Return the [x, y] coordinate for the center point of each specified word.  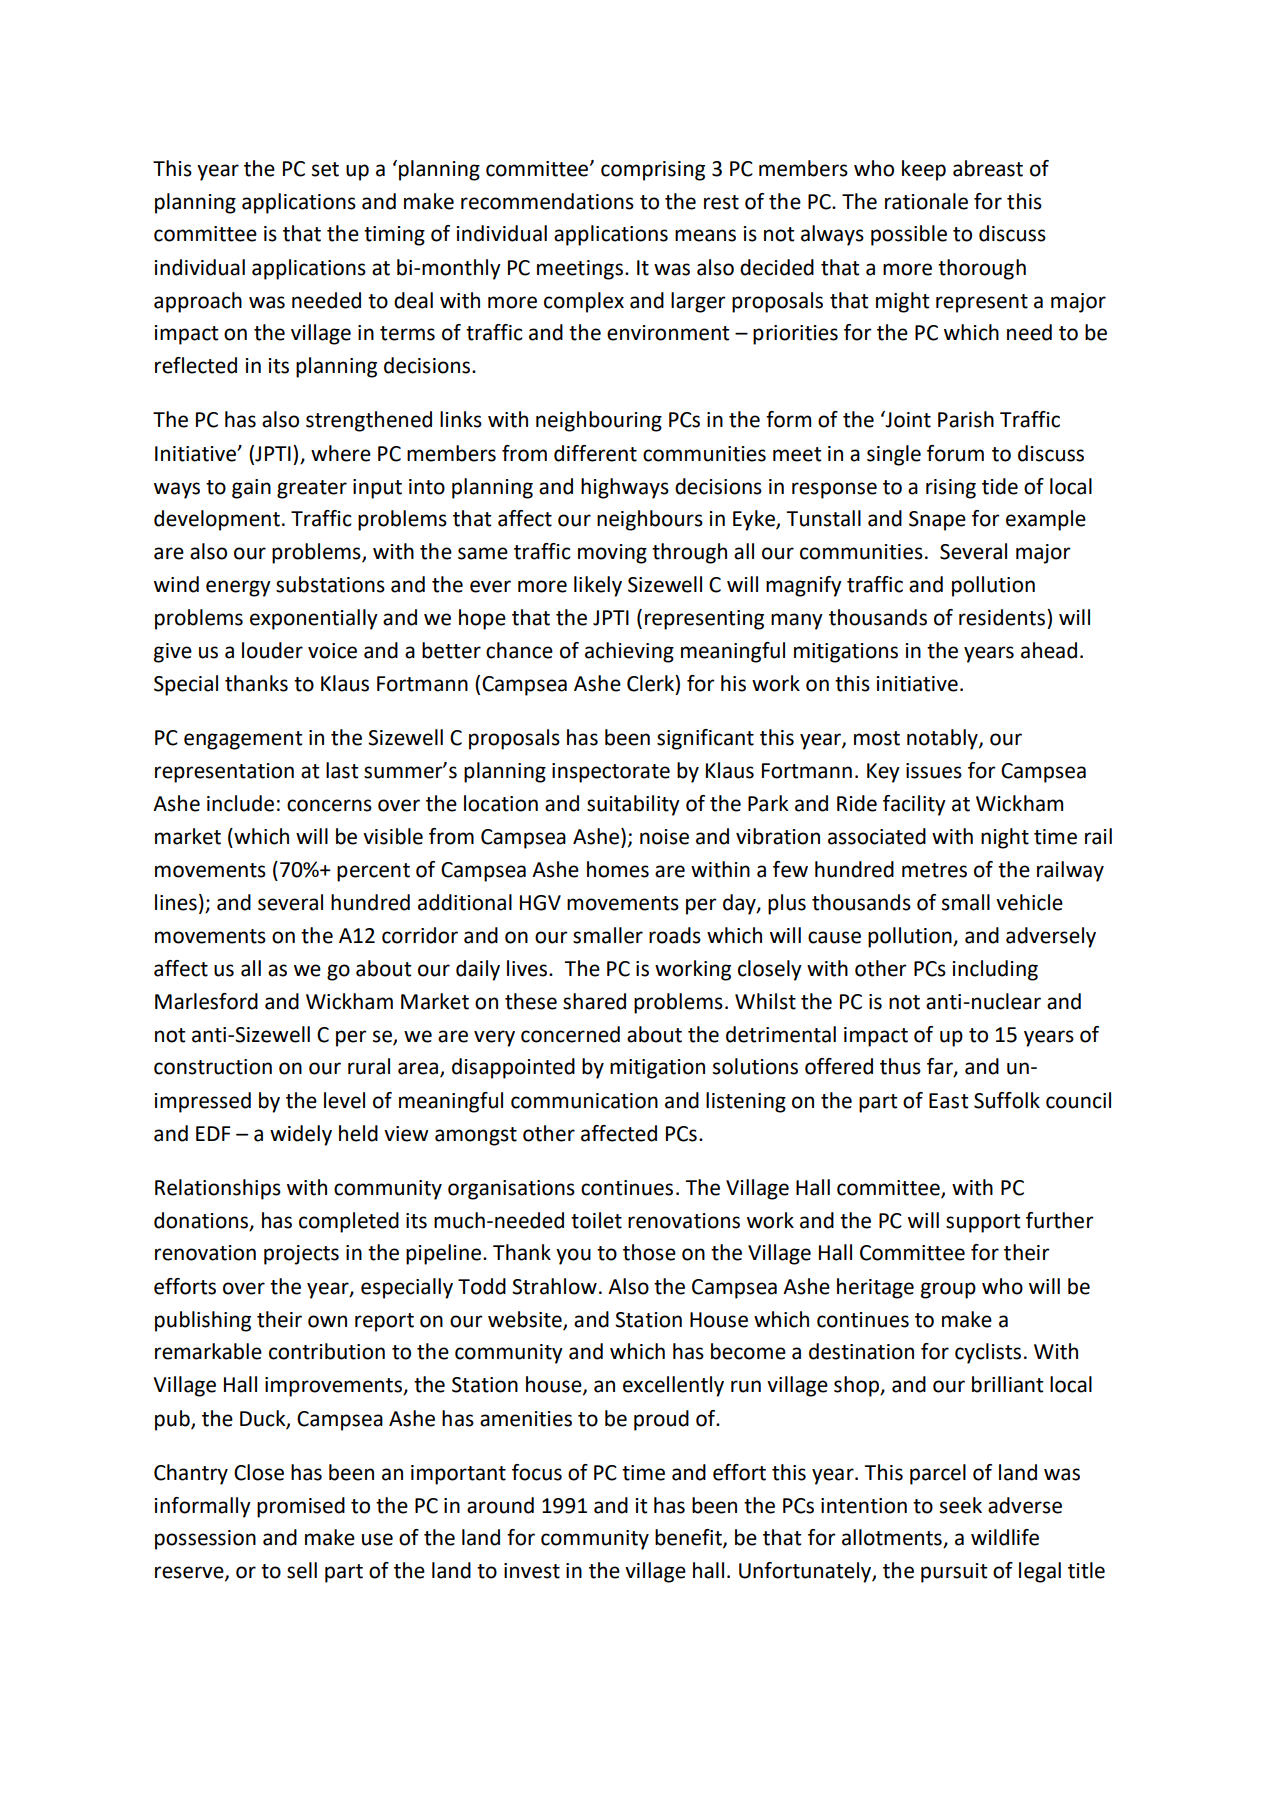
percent [373, 872]
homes [618, 869]
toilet [596, 1220]
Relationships [218, 1189]
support [983, 1223]
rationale [926, 201]
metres [934, 870]
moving [612, 554]
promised [301, 1507]
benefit [689, 1538]
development [217, 520]
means [705, 235]
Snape [937, 521]
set [325, 169]
